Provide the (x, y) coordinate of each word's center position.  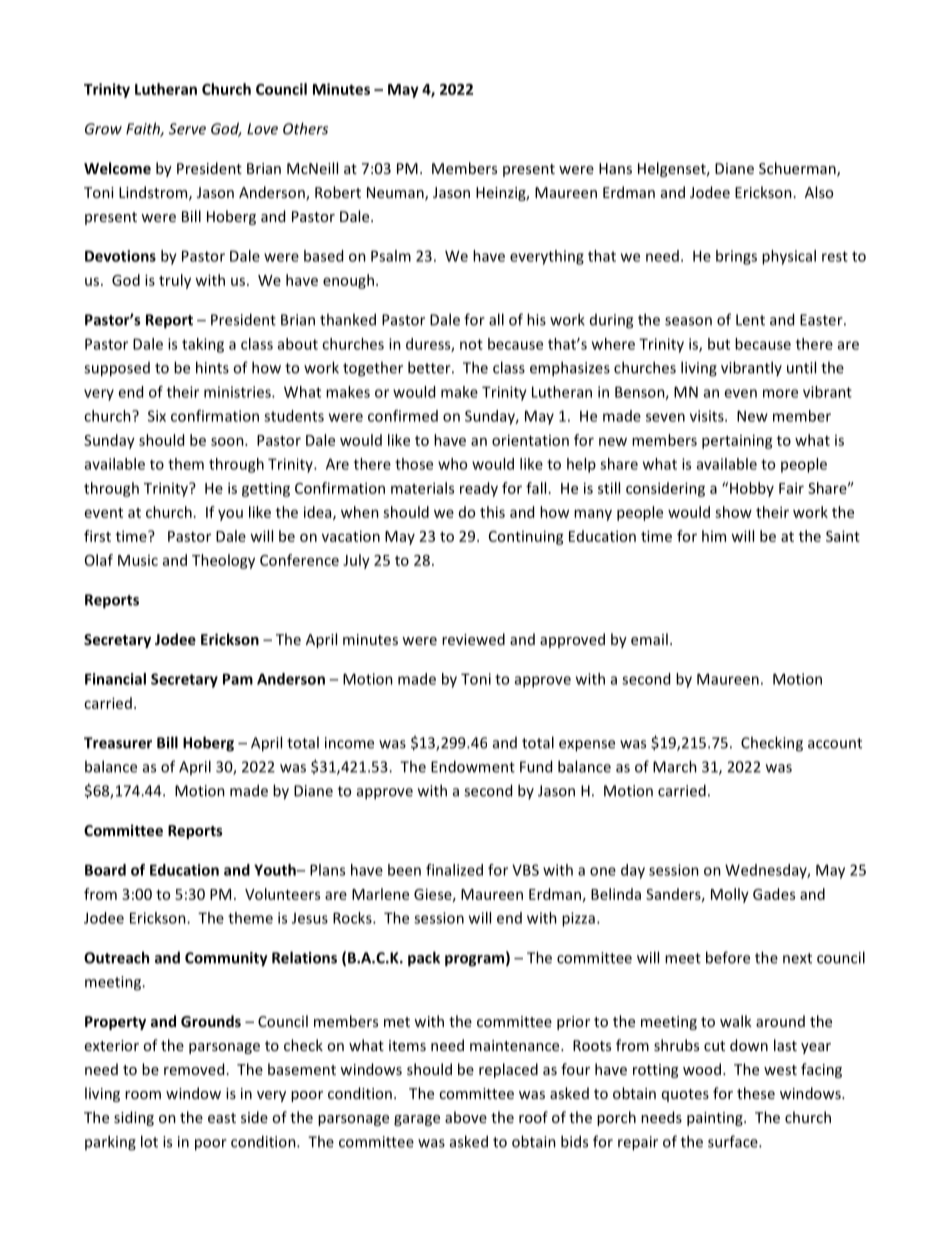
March (675, 766)
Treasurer (118, 743)
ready (479, 489)
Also (819, 192)
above (466, 1117)
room (143, 1095)
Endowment (473, 766)
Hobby (752, 489)
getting (266, 489)
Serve (187, 129)
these (756, 1093)
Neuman (396, 194)
